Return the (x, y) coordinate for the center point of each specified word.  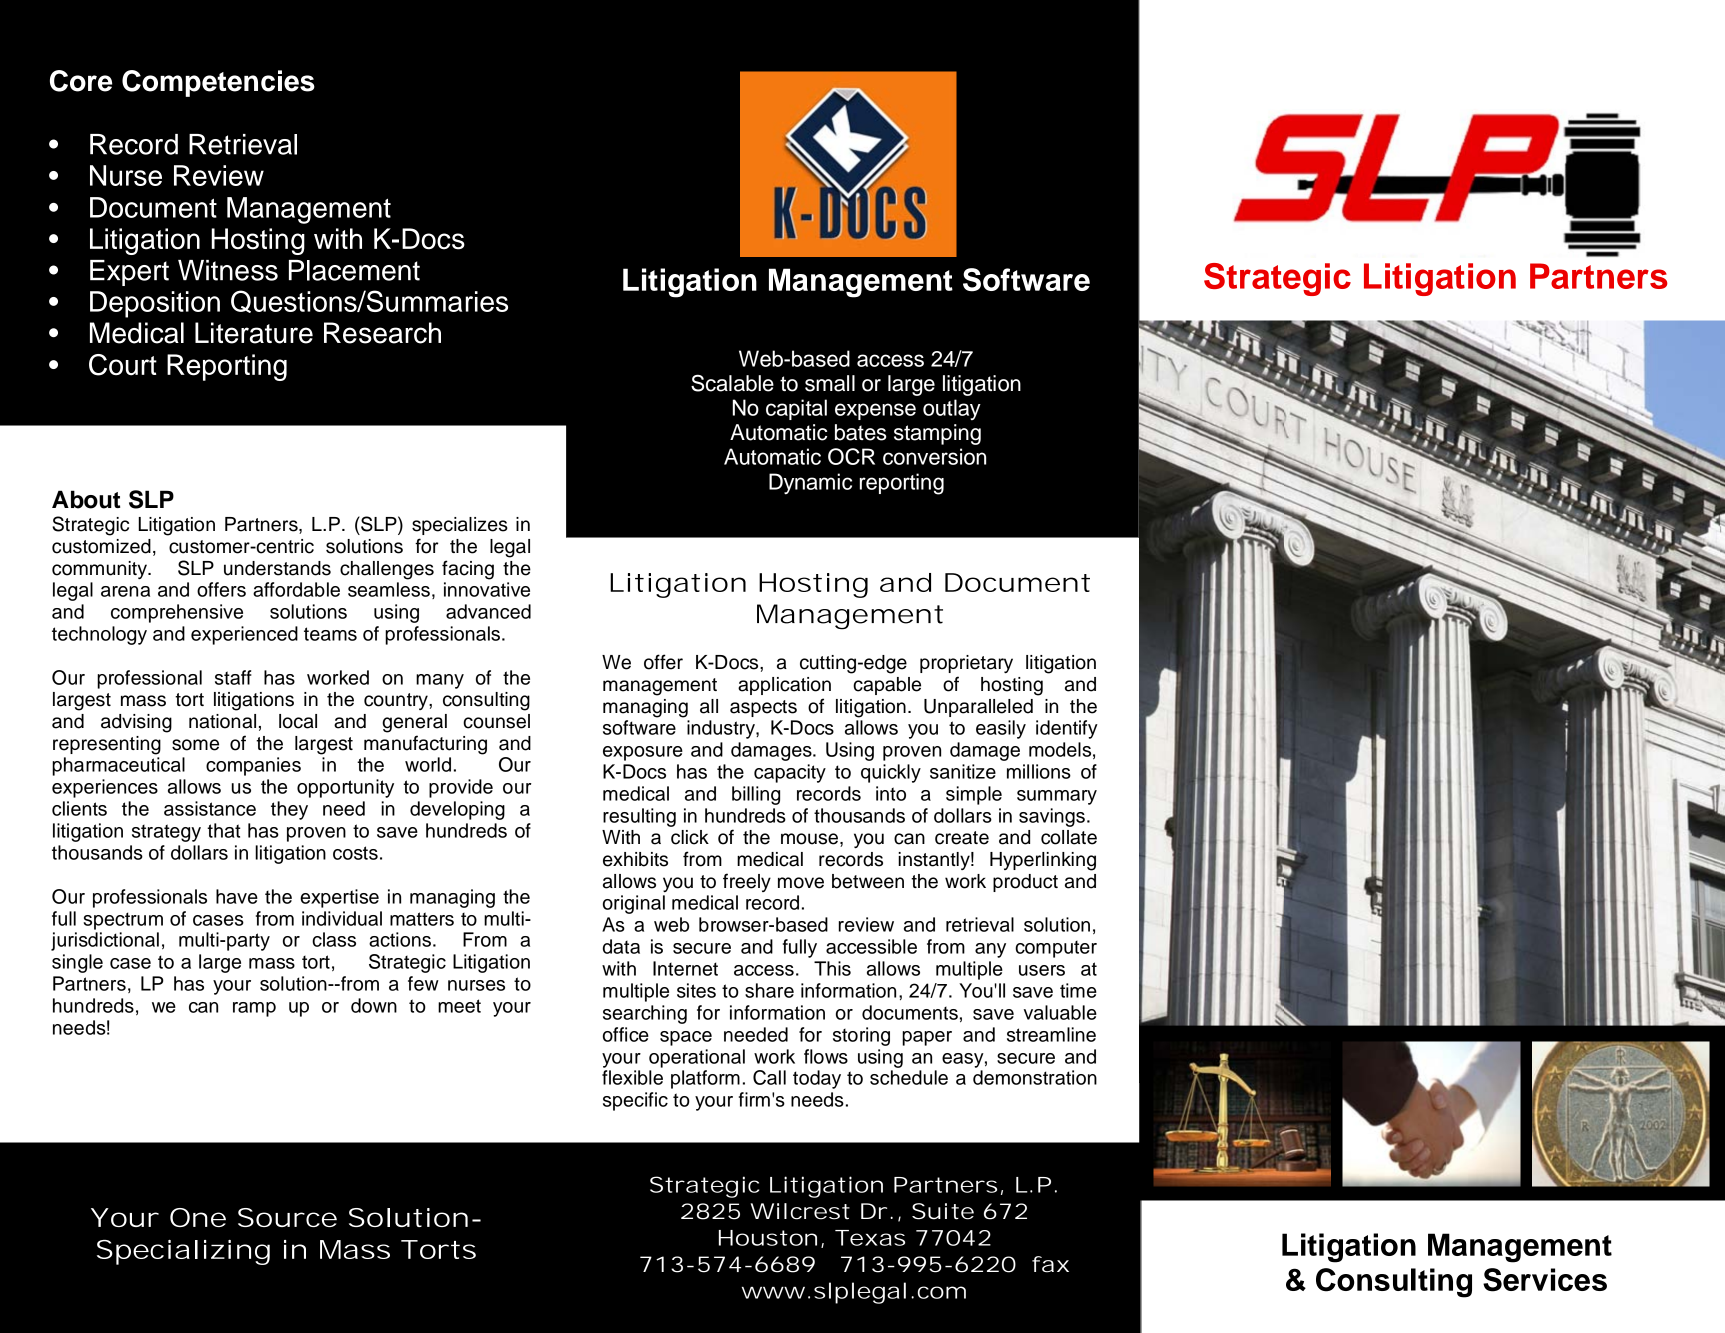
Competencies (218, 83)
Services (1545, 1280)
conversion (934, 456)
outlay (952, 409)
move (801, 883)
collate (1069, 837)
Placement (354, 270)
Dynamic (810, 484)
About (86, 499)
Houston (768, 1238)
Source (287, 1217)
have (237, 896)
